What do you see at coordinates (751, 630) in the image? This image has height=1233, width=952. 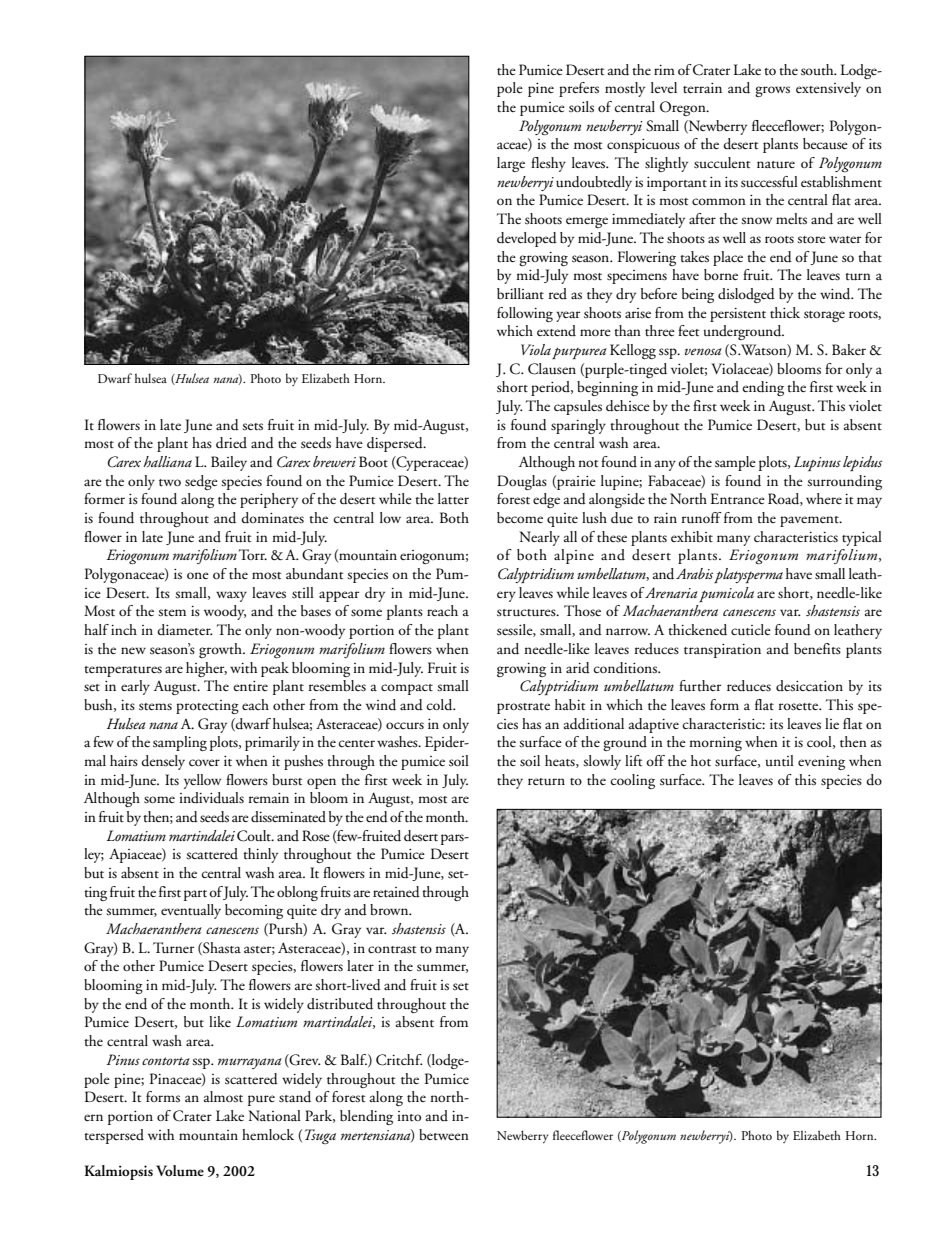 I see `cuticle` at bounding box center [751, 630].
